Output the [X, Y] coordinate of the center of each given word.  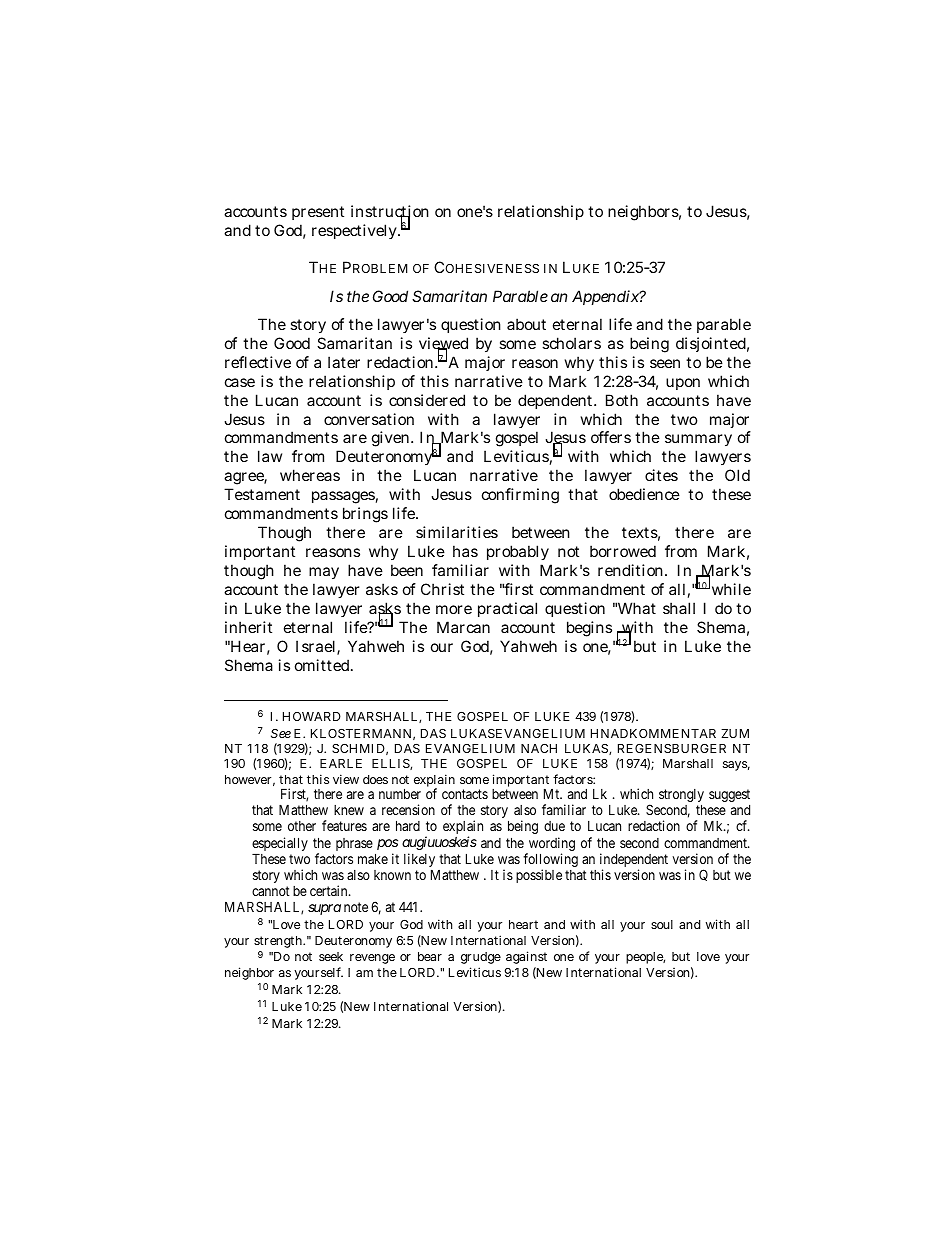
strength [279, 942]
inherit [248, 627]
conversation [369, 419]
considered [427, 400]
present [318, 213]
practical [507, 609]
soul [662, 924]
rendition [632, 570]
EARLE [341, 763]
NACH [539, 748]
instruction [390, 212]
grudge [481, 960]
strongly [681, 797]
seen [665, 363]
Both [622, 400]
